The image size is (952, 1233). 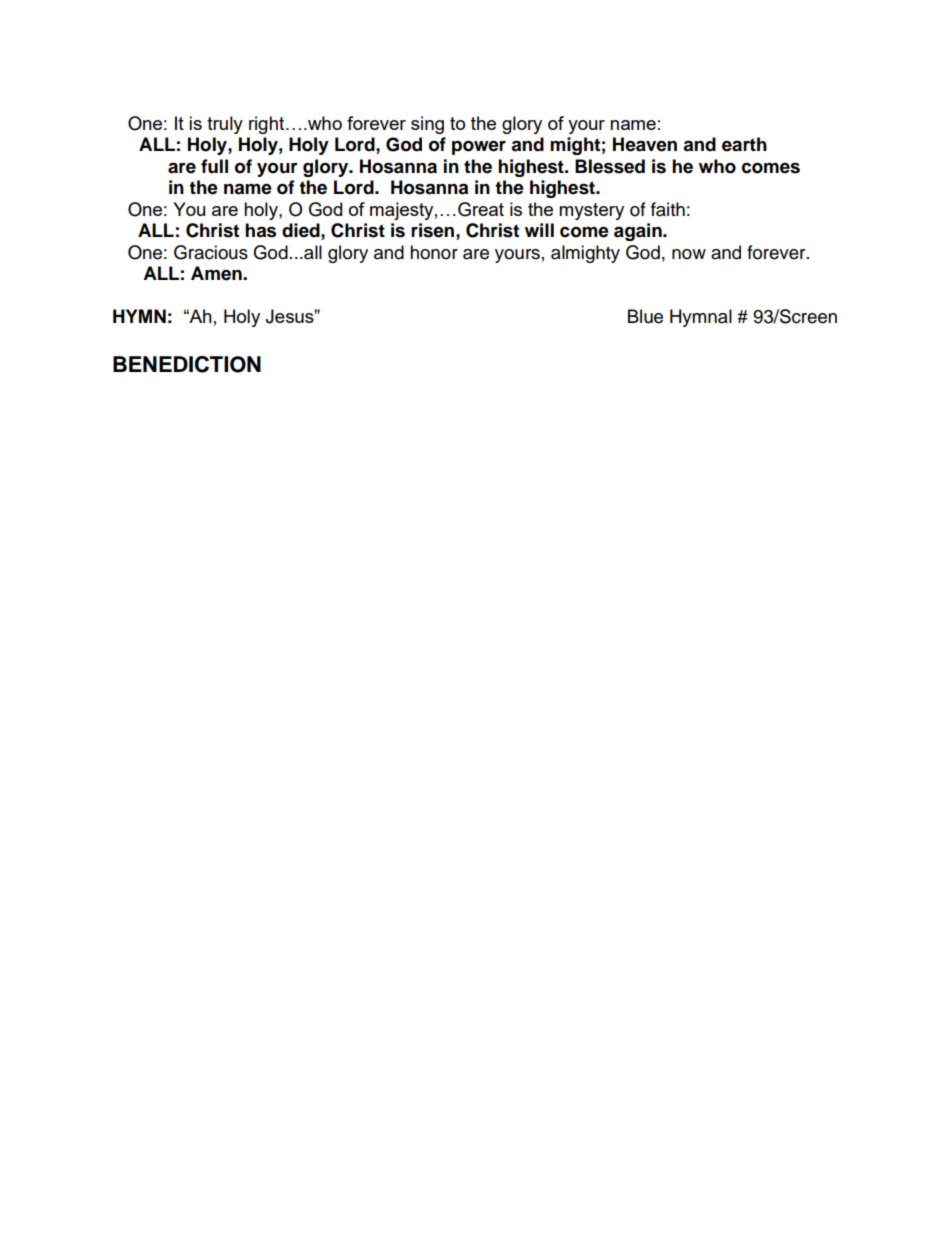 What do you see at coordinates (591, 211) in the document?
I see `mystery` at bounding box center [591, 211].
